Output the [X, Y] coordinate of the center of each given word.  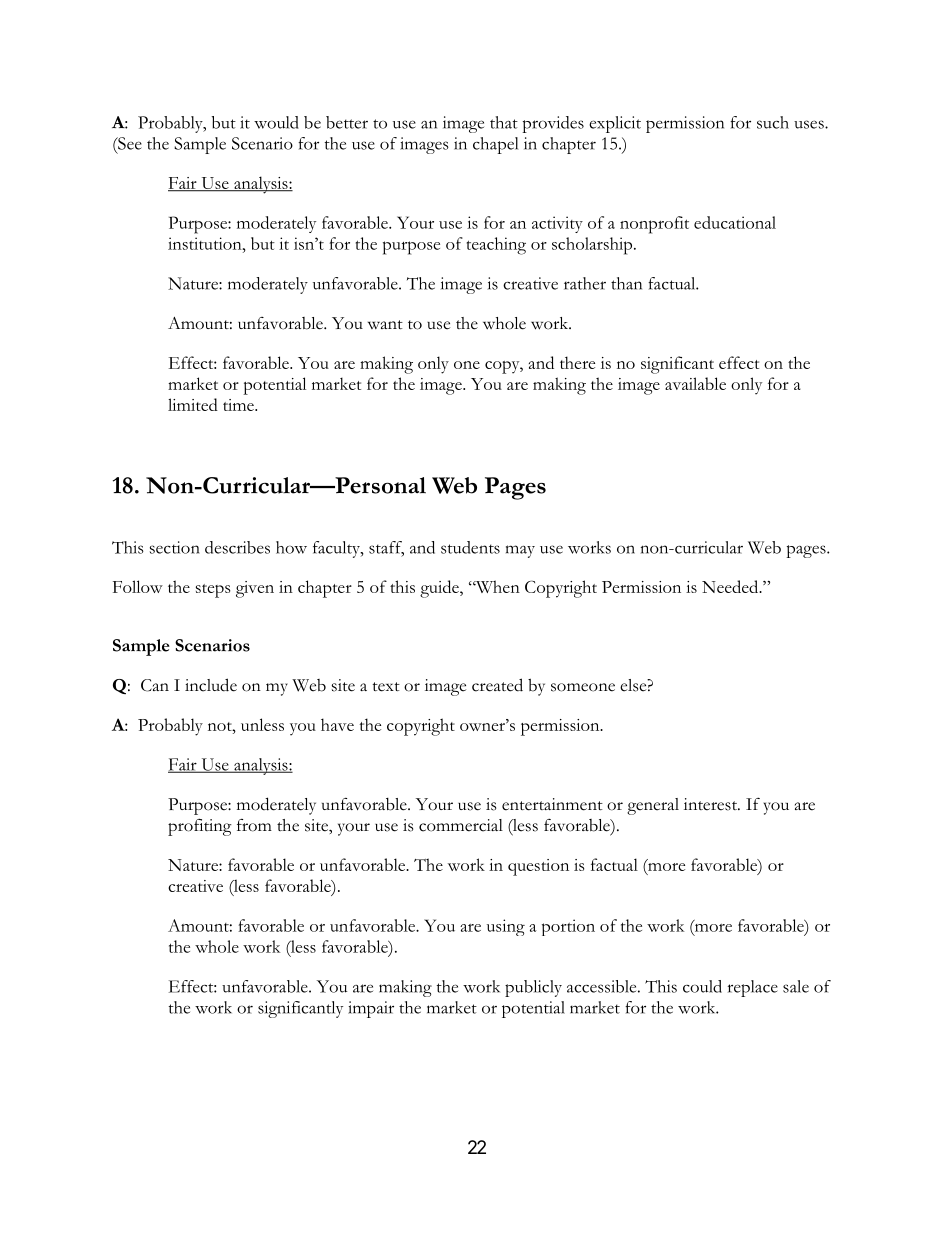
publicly [533, 988]
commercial [461, 825]
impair [371, 1009]
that [504, 122]
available [695, 383]
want [385, 324]
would [276, 122]
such [773, 122]
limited [193, 404]
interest [711, 804]
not [221, 726]
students [470, 547]
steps [213, 591]
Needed [731, 586]
